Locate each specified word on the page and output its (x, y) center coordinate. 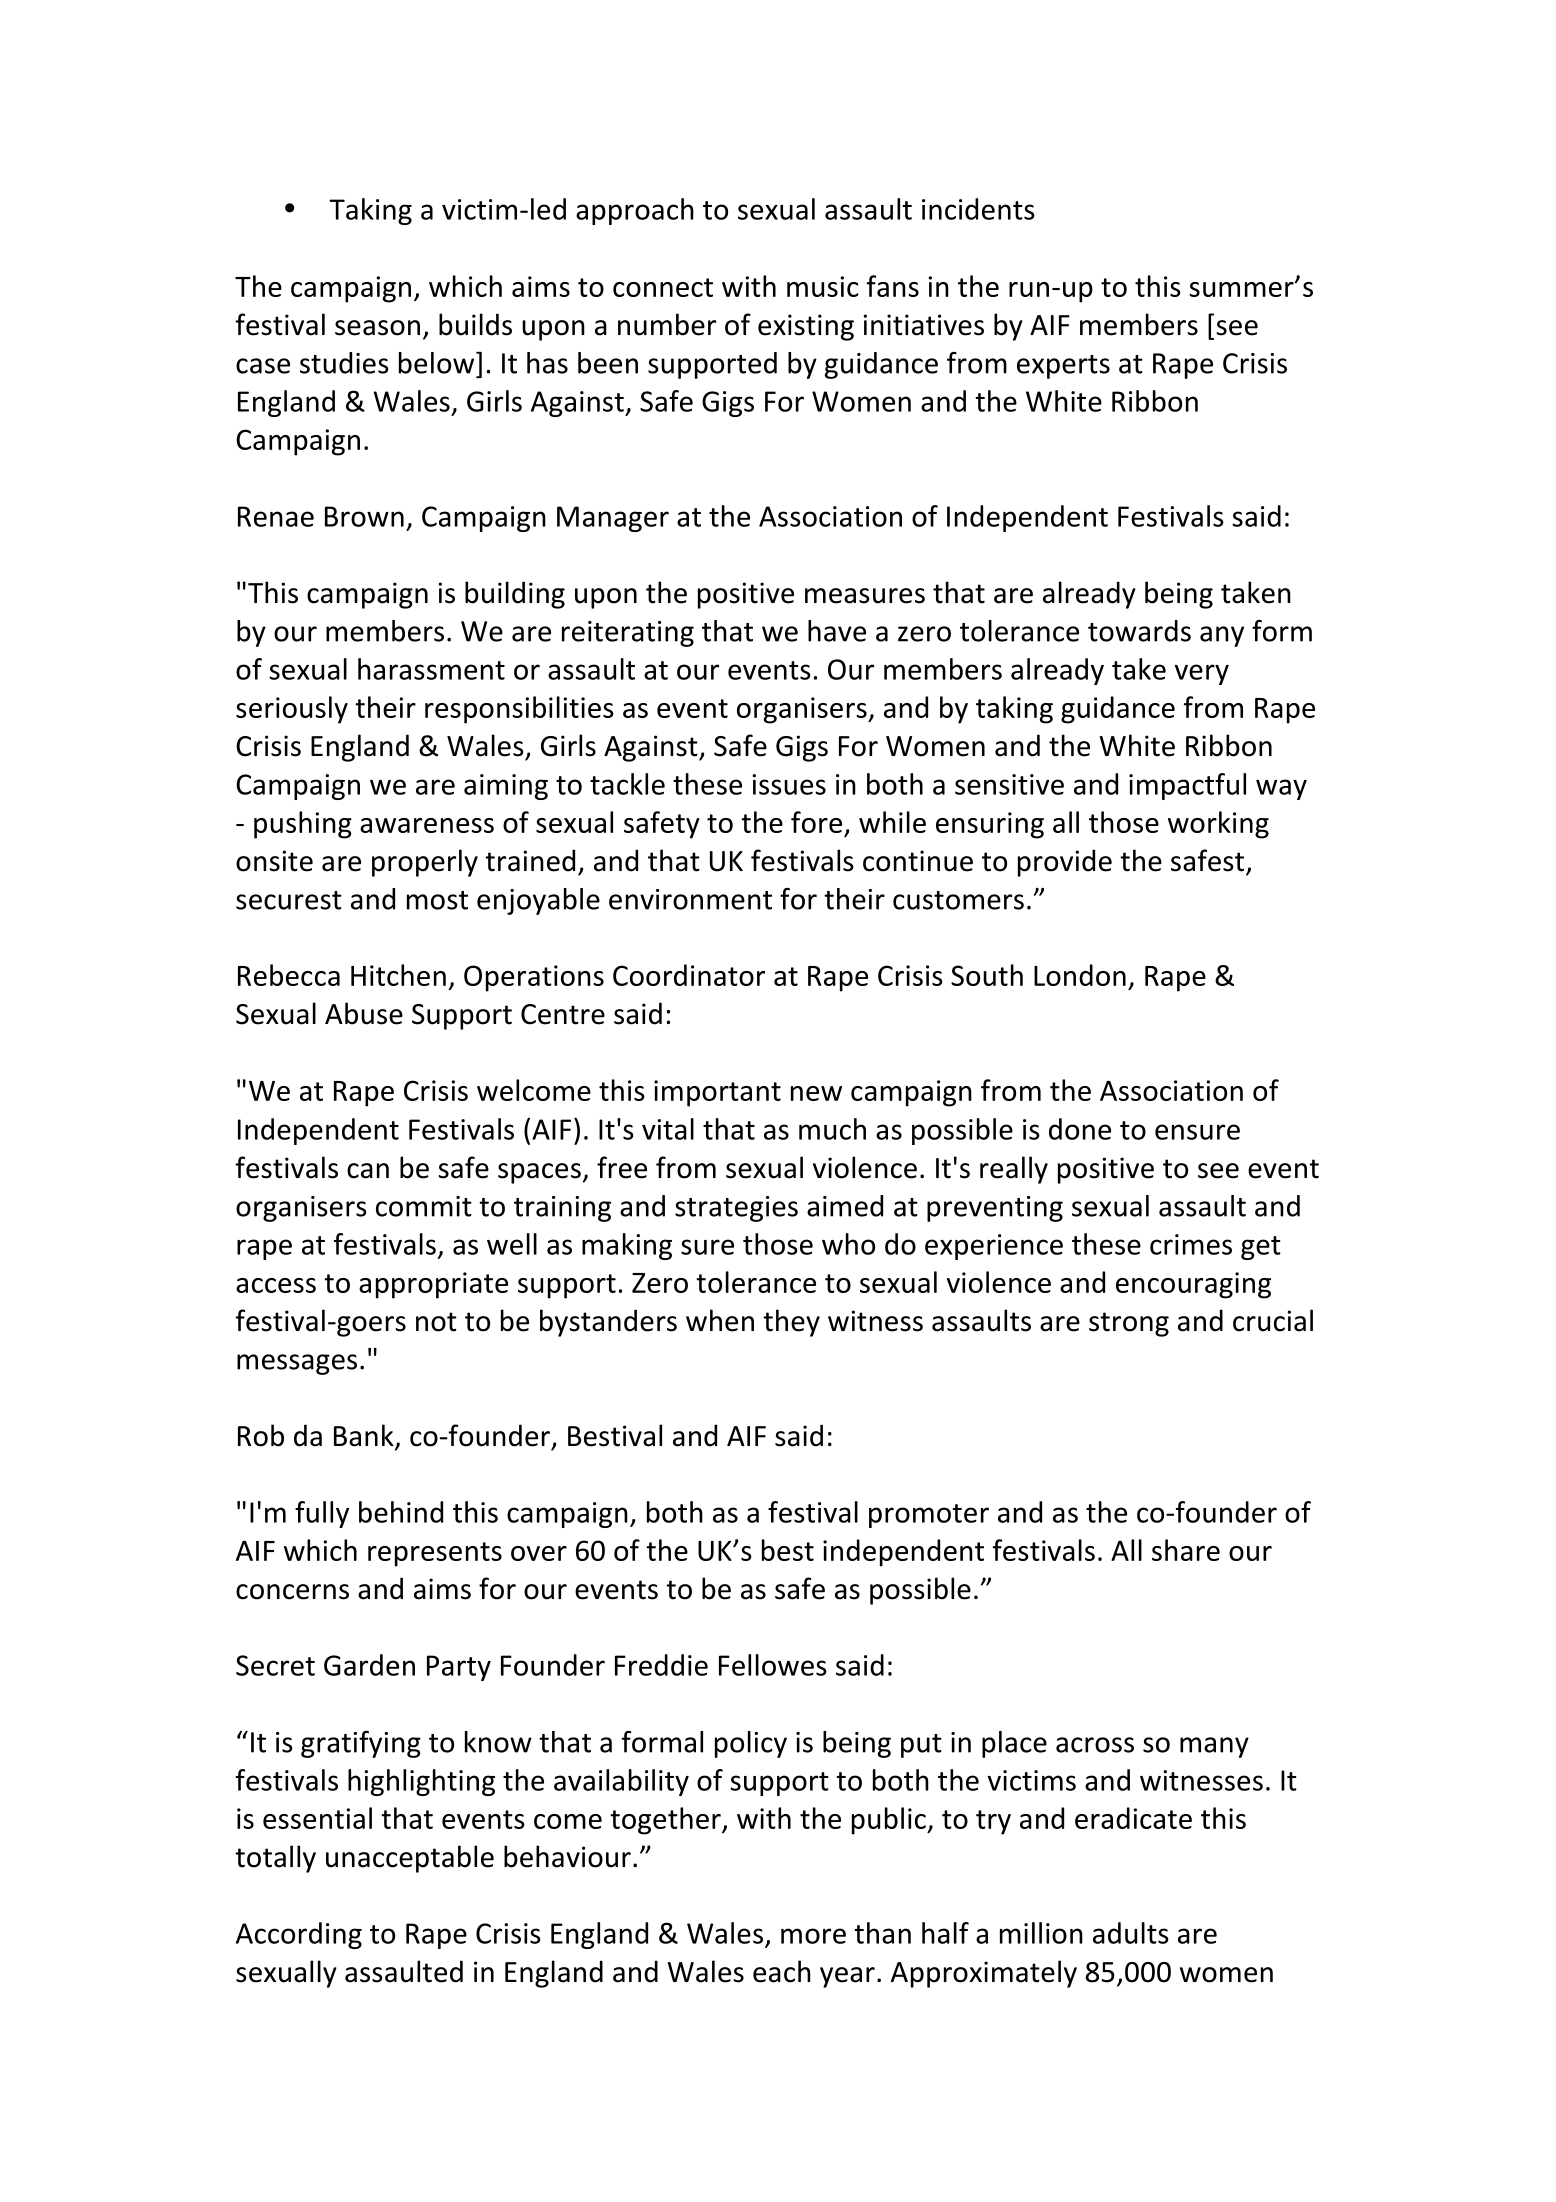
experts (1063, 367)
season (377, 328)
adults (1131, 1933)
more (813, 1936)
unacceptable (410, 1859)
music (823, 286)
